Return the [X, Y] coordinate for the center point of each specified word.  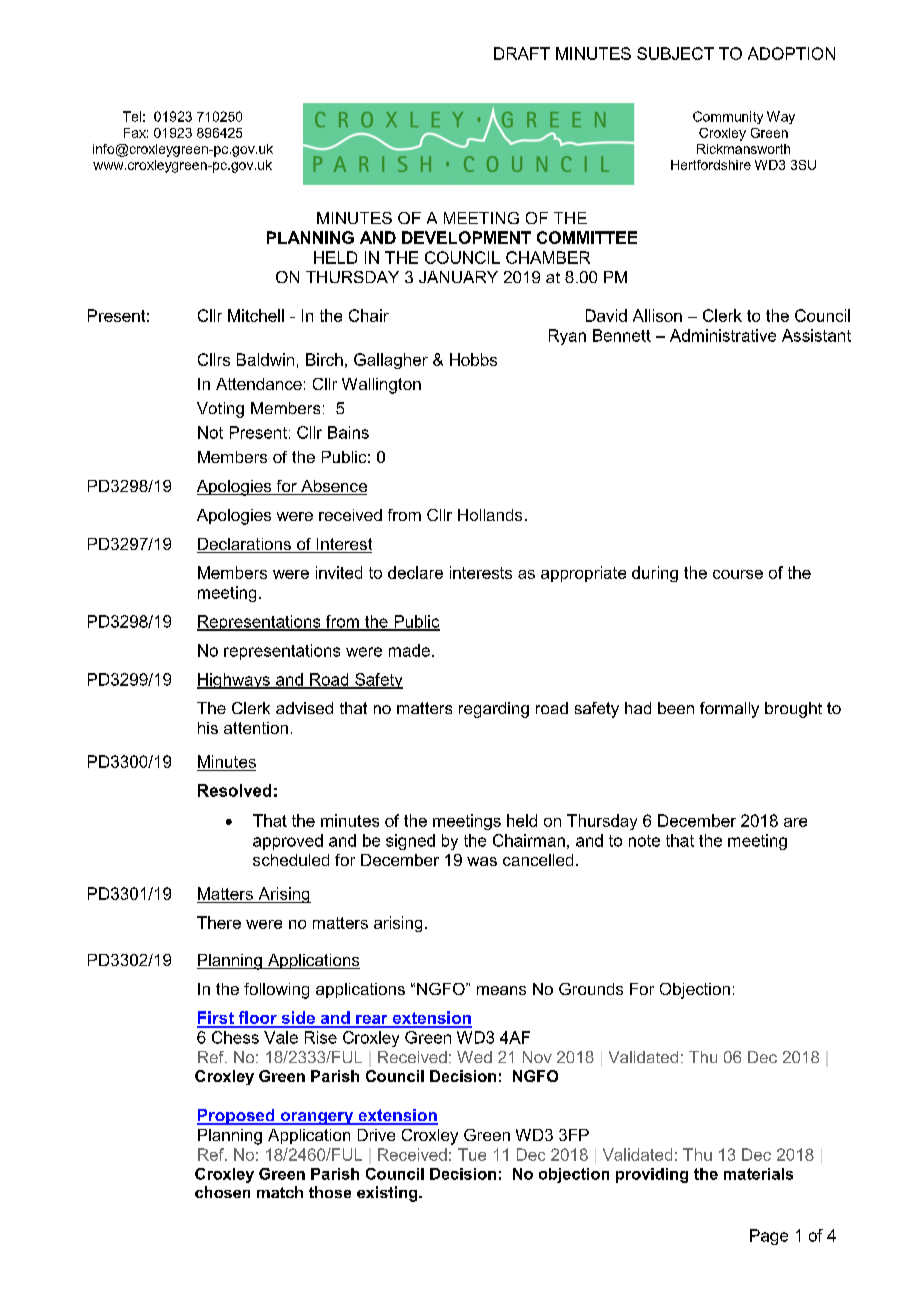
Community [728, 117]
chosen [222, 1192]
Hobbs [473, 359]
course [738, 574]
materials [758, 1174]
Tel [132, 116]
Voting [220, 410]
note [644, 841]
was [482, 861]
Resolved [234, 790]
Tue [472, 1154]
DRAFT [522, 53]
